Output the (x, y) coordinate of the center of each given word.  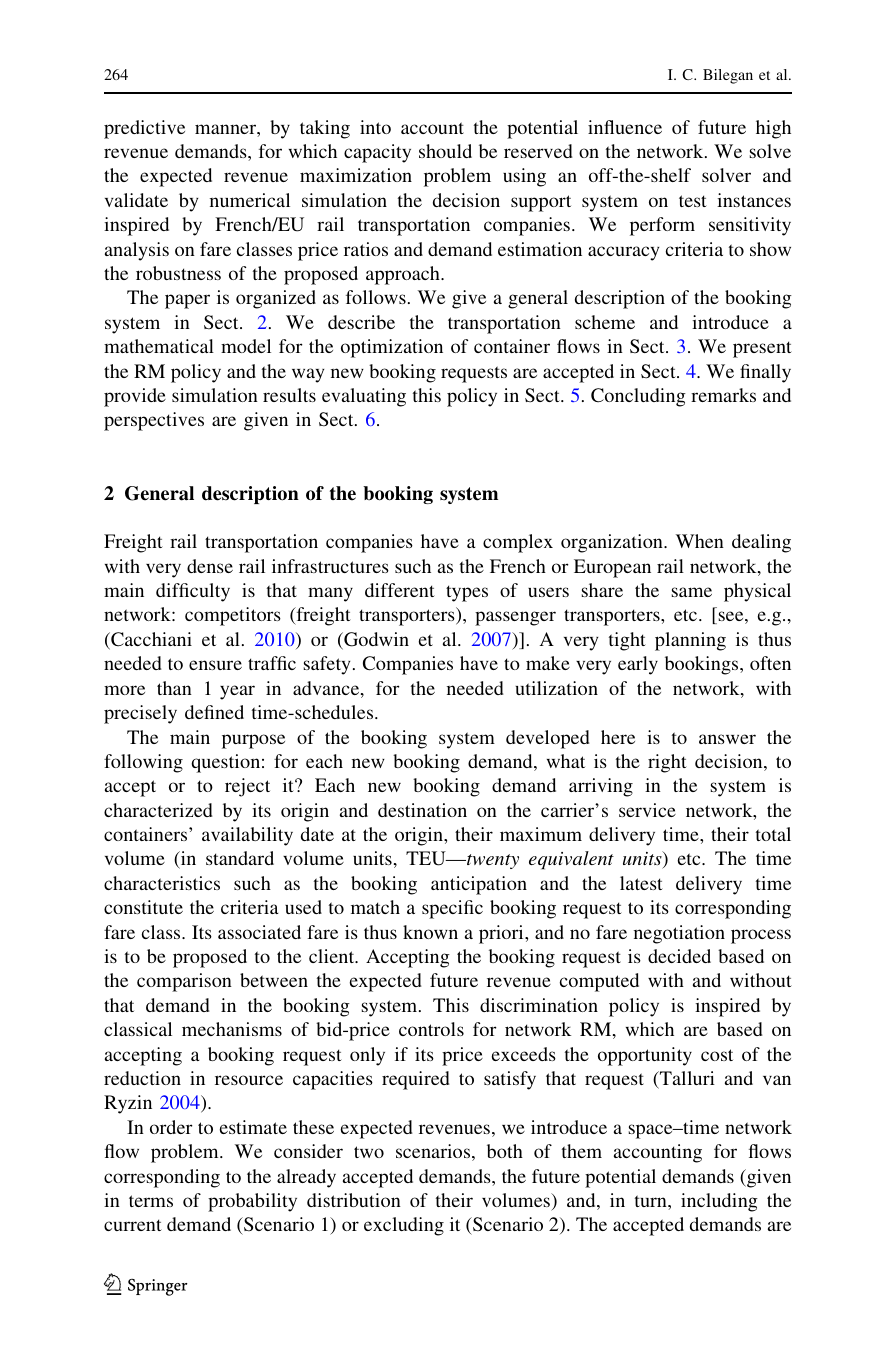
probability (252, 1202)
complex (518, 543)
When (700, 541)
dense (210, 566)
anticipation (479, 885)
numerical (250, 200)
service (647, 810)
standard (240, 858)
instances (754, 200)
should (445, 151)
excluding (404, 1226)
